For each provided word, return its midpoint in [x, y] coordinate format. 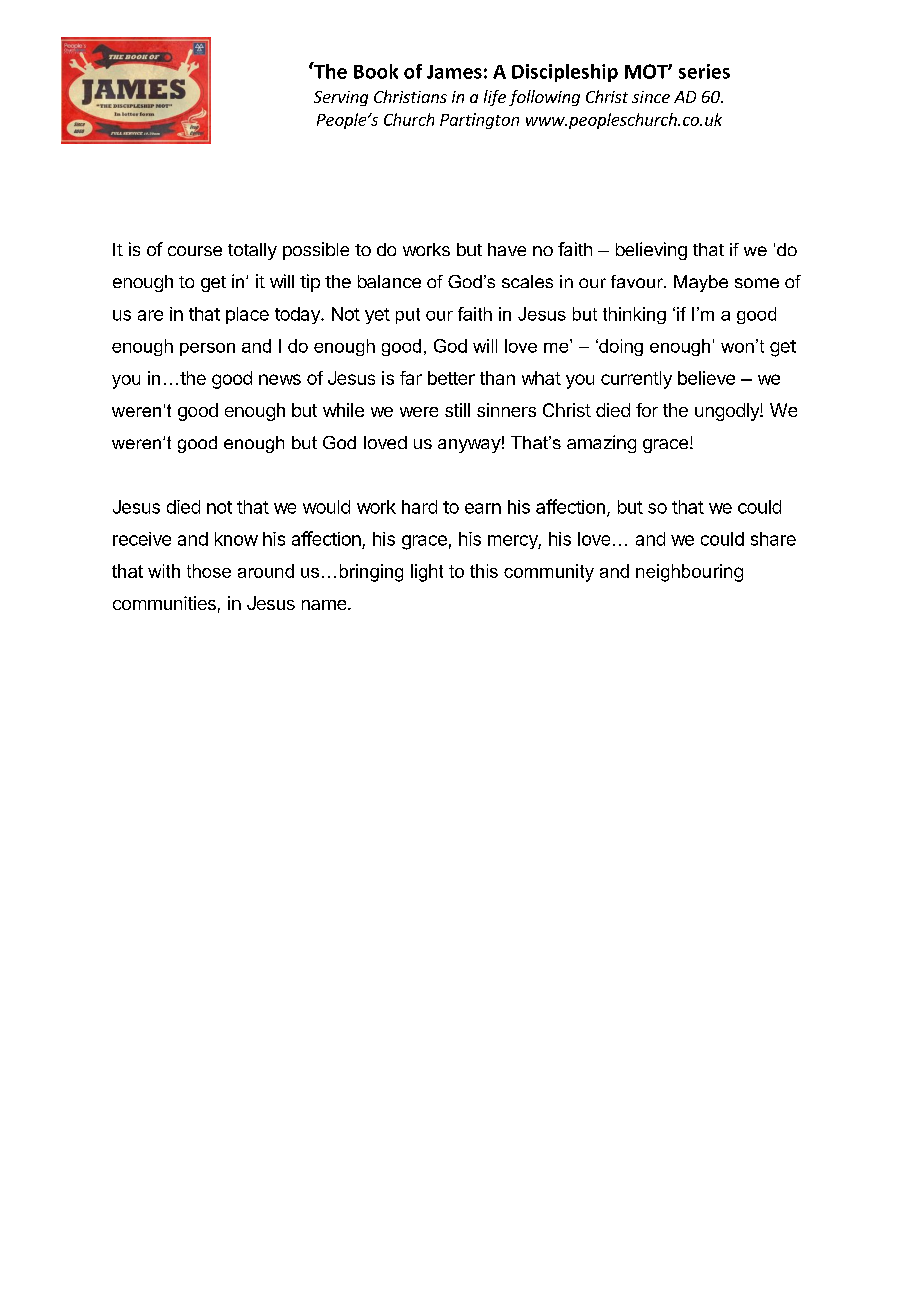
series [704, 71]
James [454, 72]
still [457, 410]
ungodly [728, 412]
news [280, 379]
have [507, 249]
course [195, 251]
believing [651, 251]
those [209, 571]
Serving [341, 98]
